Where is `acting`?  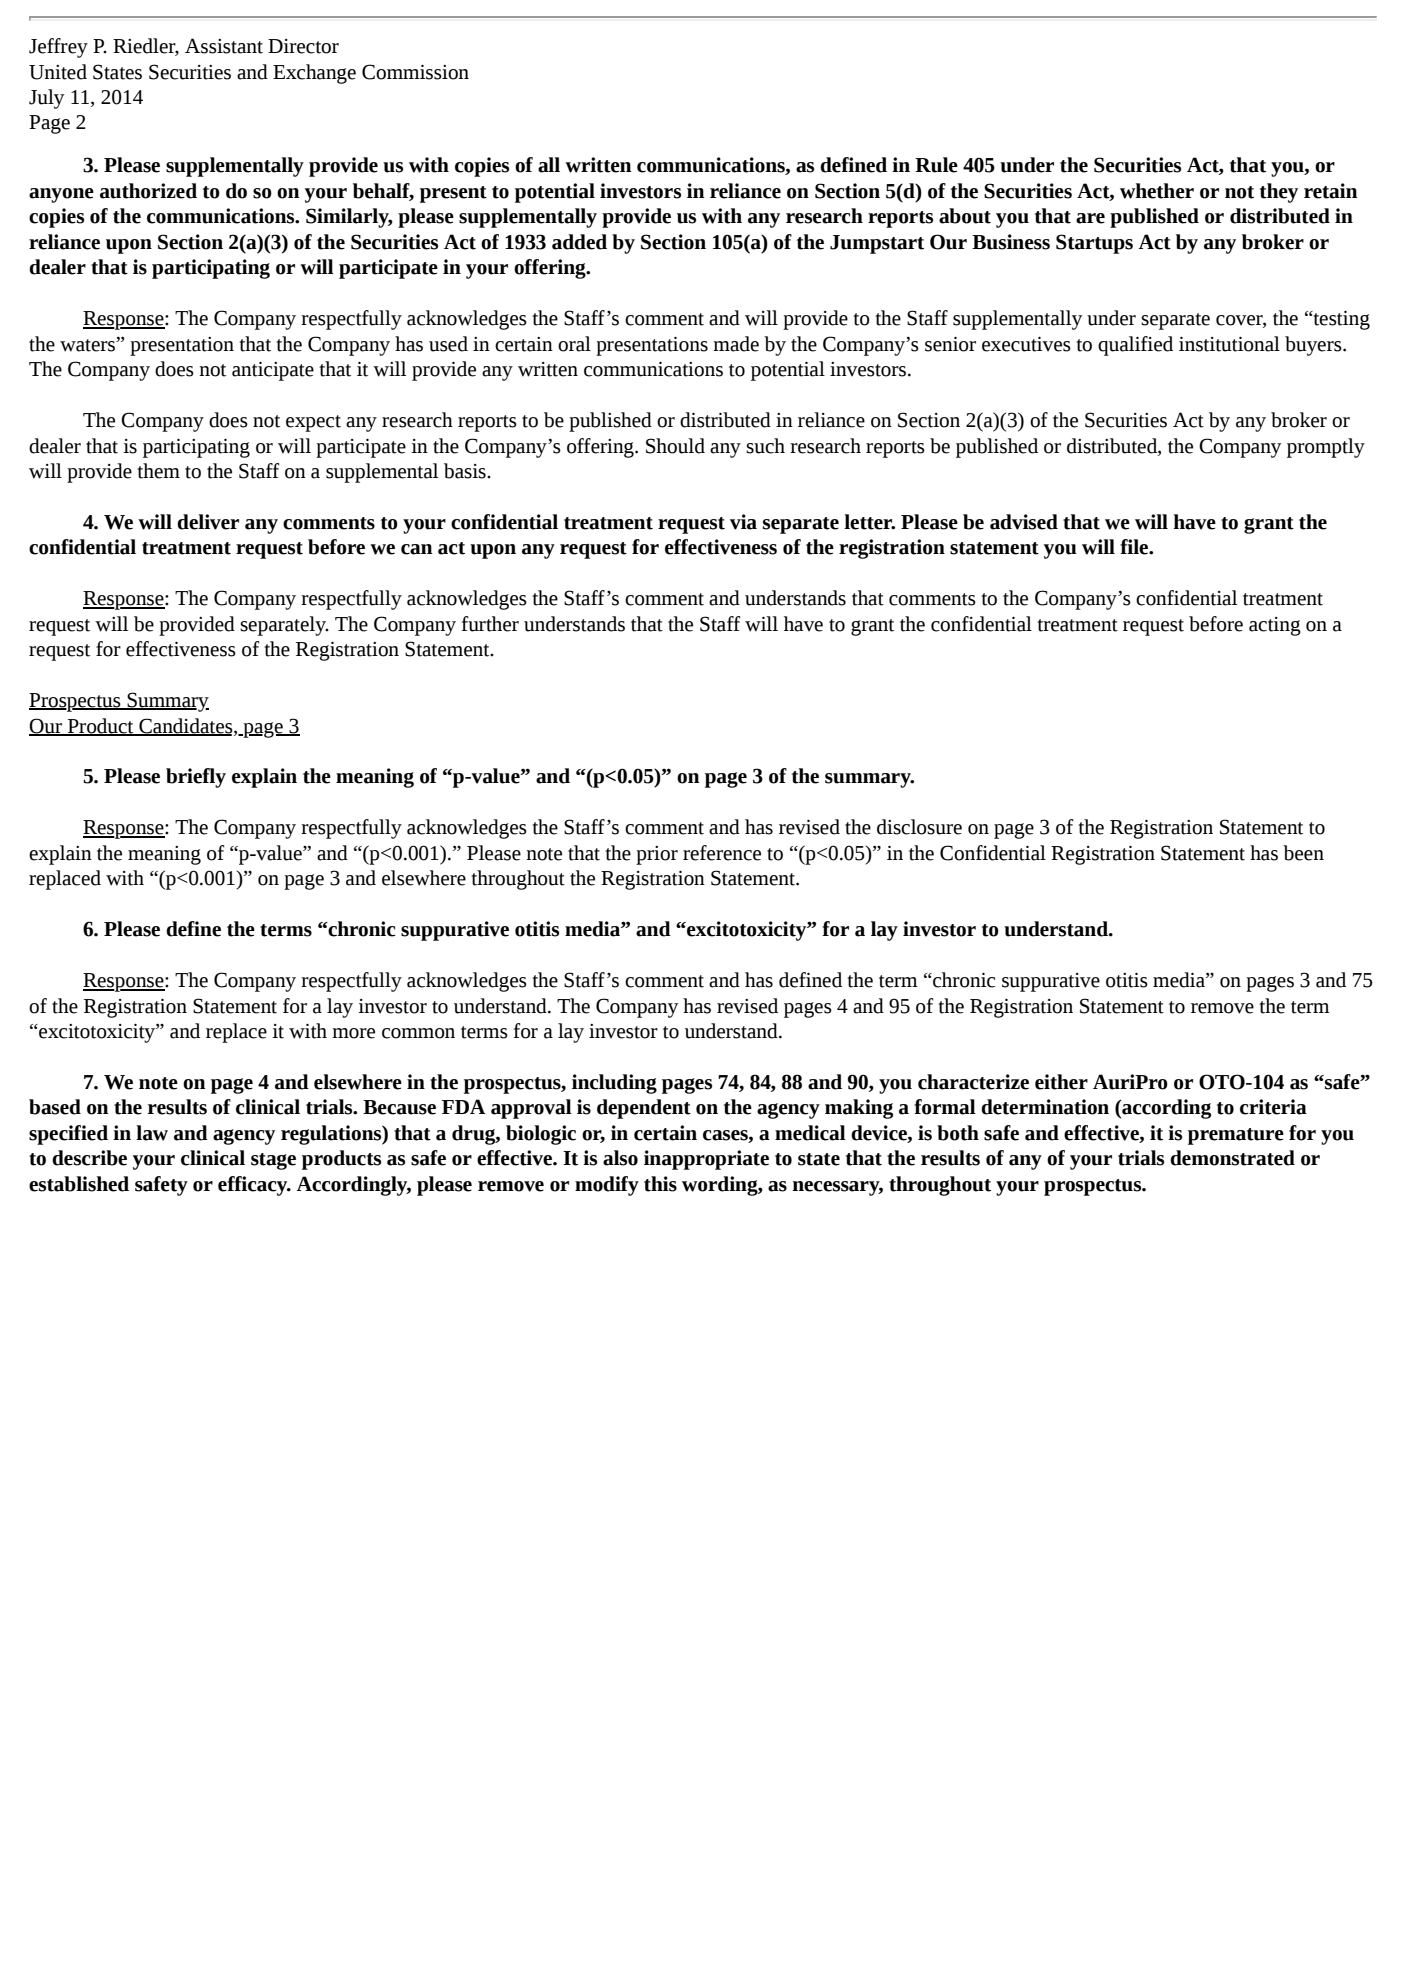
acting is located at coordinates (1275, 626).
